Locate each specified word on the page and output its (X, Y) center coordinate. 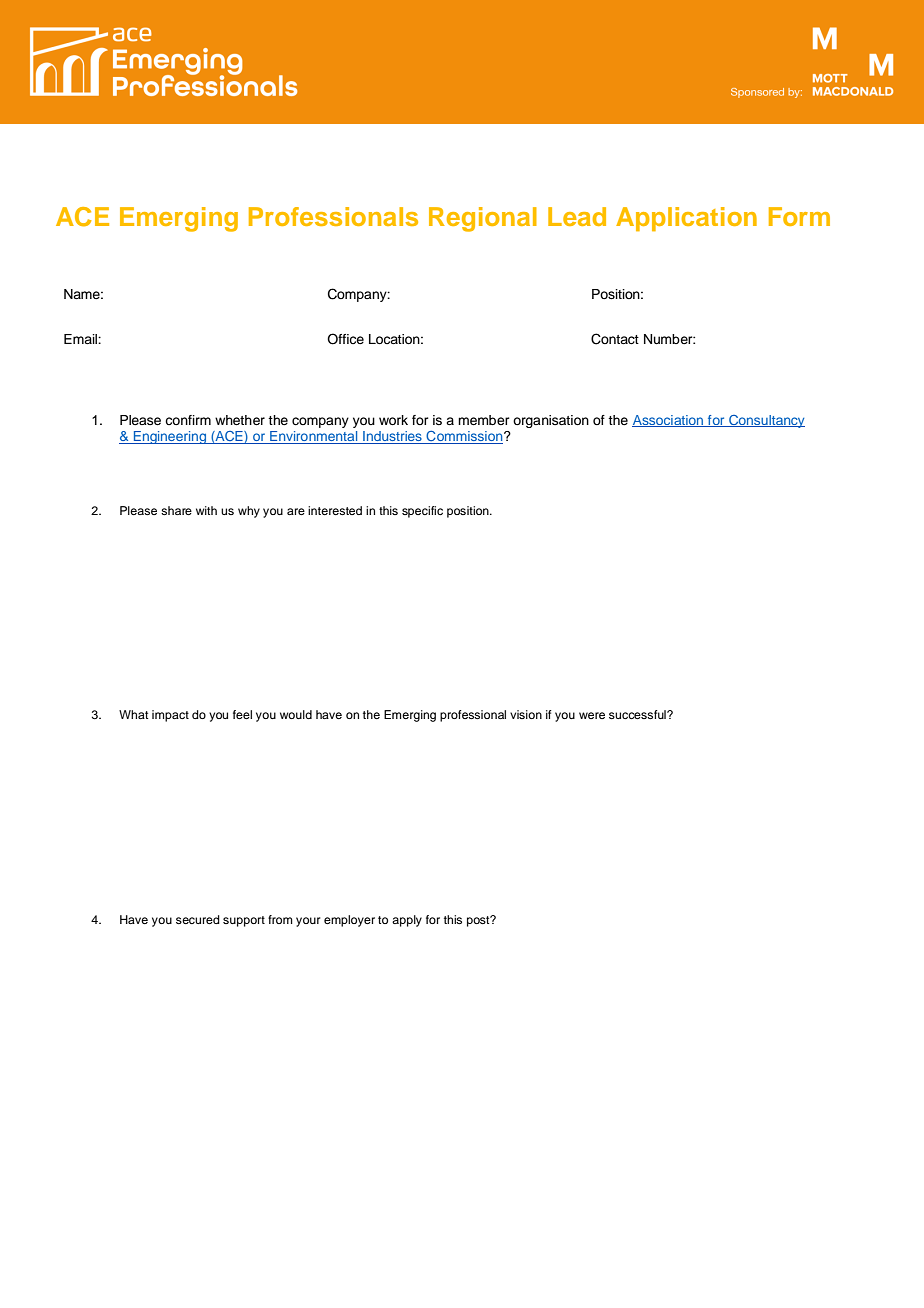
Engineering (170, 437)
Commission (464, 437)
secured (198, 919)
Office (345, 339)
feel (242, 714)
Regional (483, 219)
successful (638, 714)
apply (407, 921)
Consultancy (766, 421)
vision (526, 714)
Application (686, 219)
